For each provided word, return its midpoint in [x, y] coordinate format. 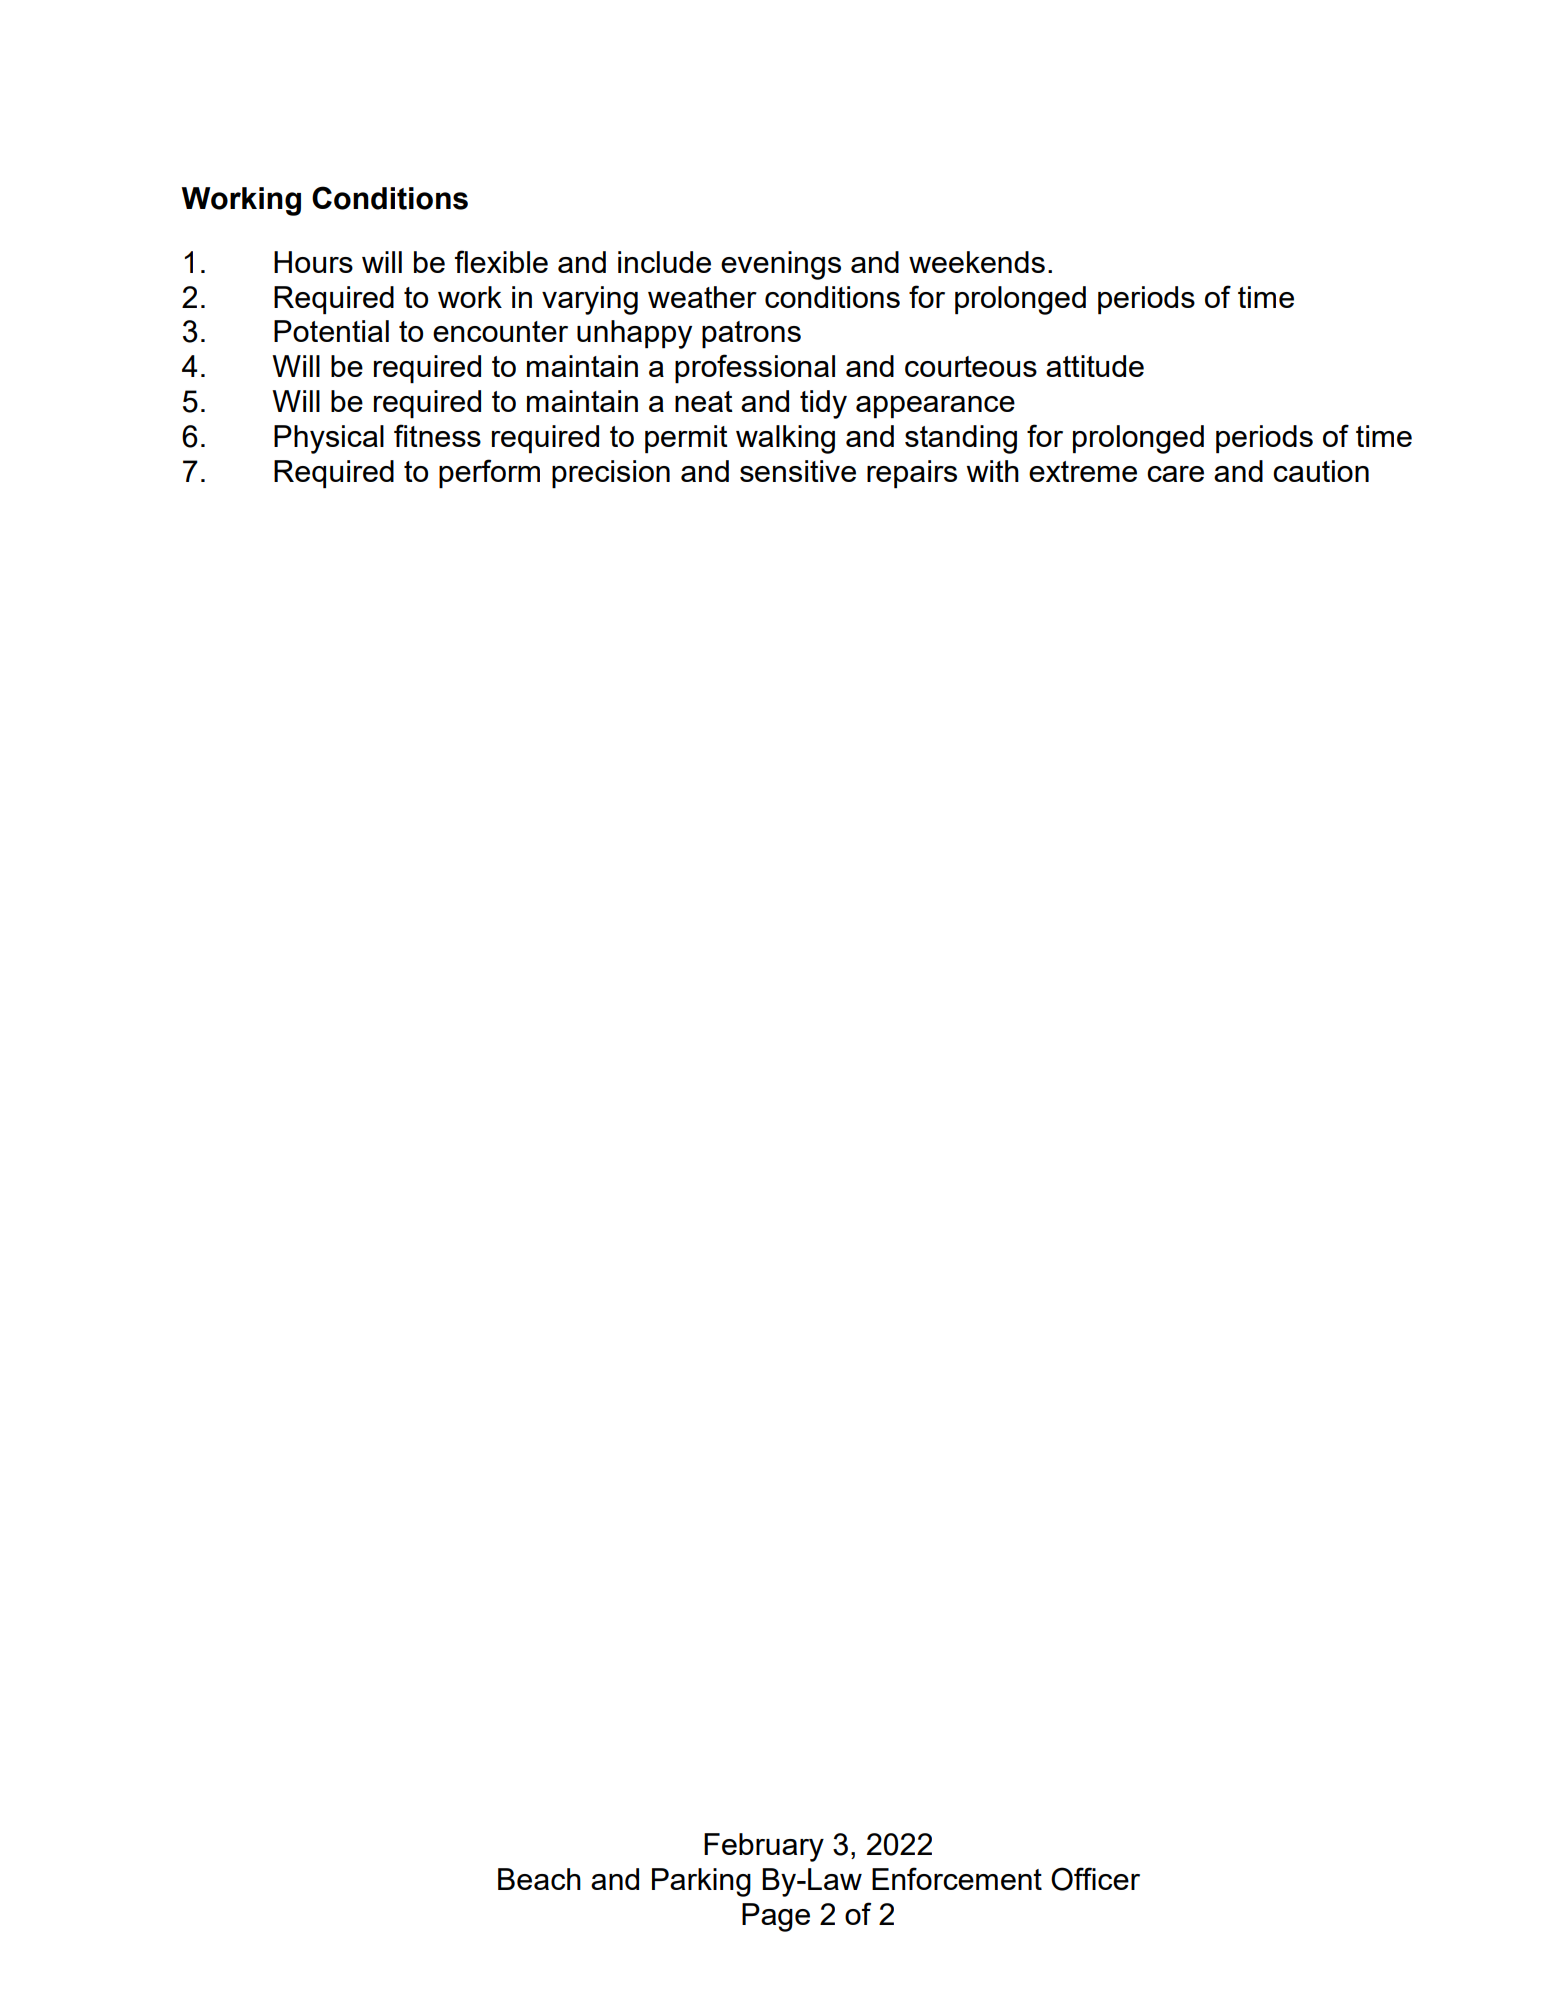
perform [489, 473]
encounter [500, 331]
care [1175, 474]
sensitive [798, 471]
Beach [539, 1879]
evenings [781, 265]
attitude [1095, 366]
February [764, 1847]
